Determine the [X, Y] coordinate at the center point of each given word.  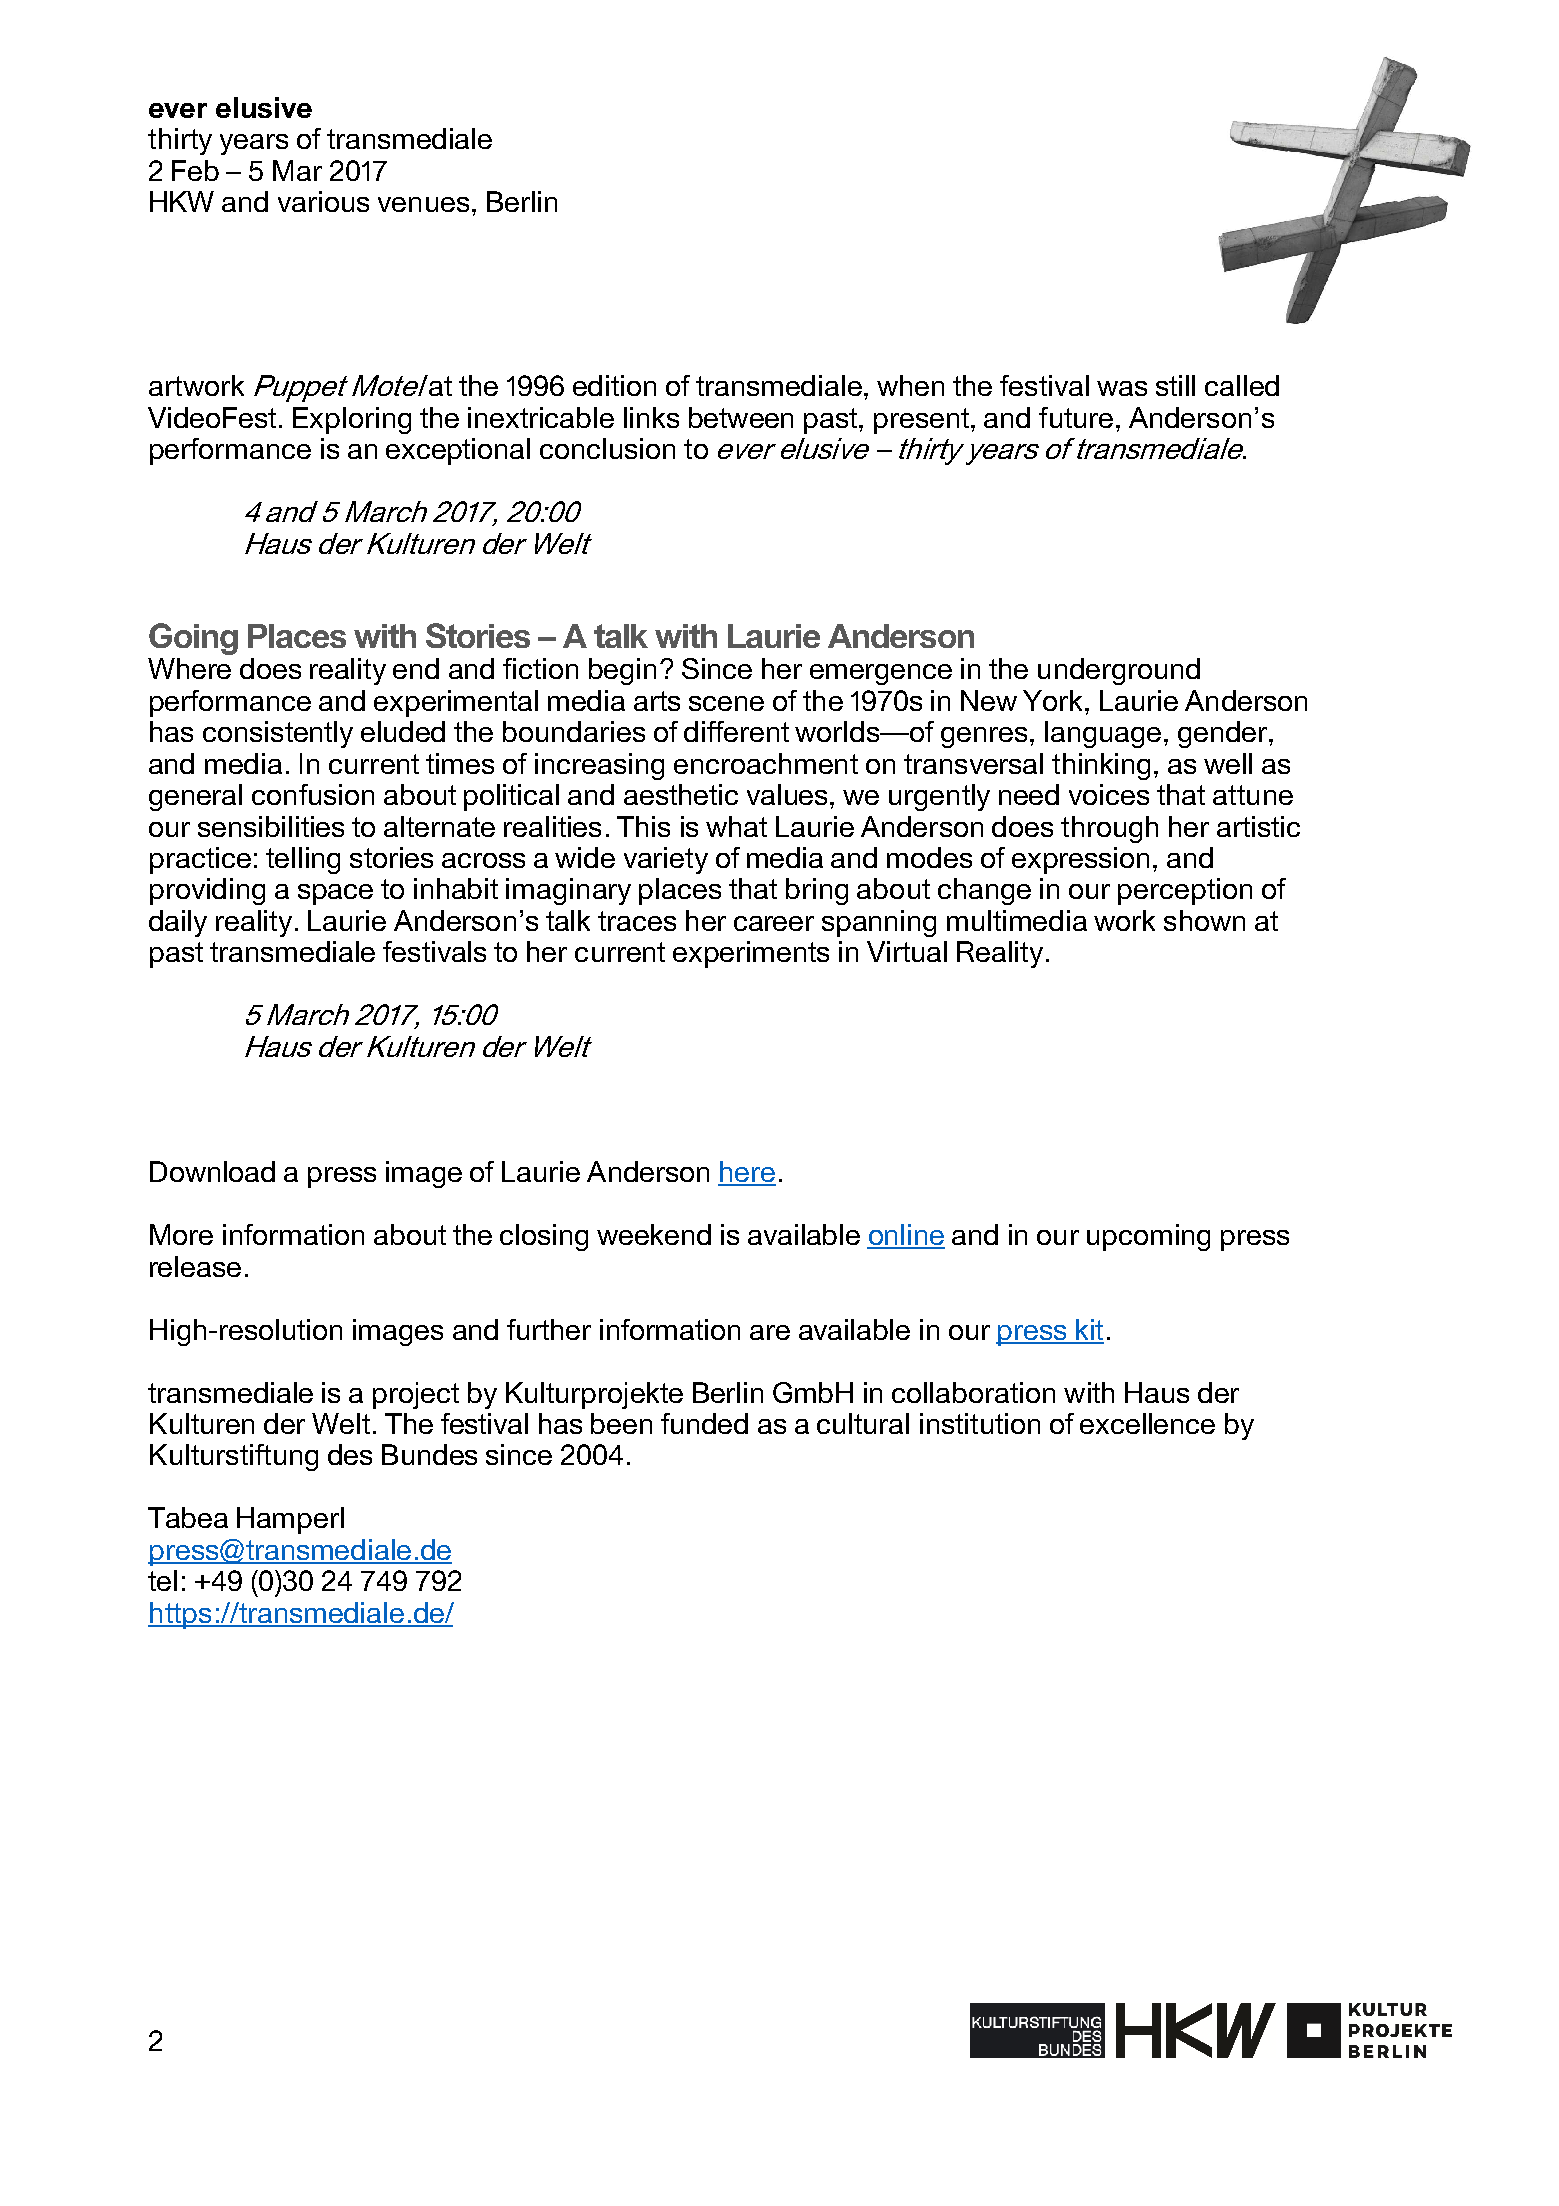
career [774, 923]
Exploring [352, 420]
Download [212, 1171]
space [335, 894]
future [1076, 417]
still [1175, 385]
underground [1119, 671]
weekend [654, 1234]
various [323, 201]
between [741, 417]
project [416, 1395]
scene [726, 703]
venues [423, 204]
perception [1185, 891]
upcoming [1148, 1237]
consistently [278, 734]
